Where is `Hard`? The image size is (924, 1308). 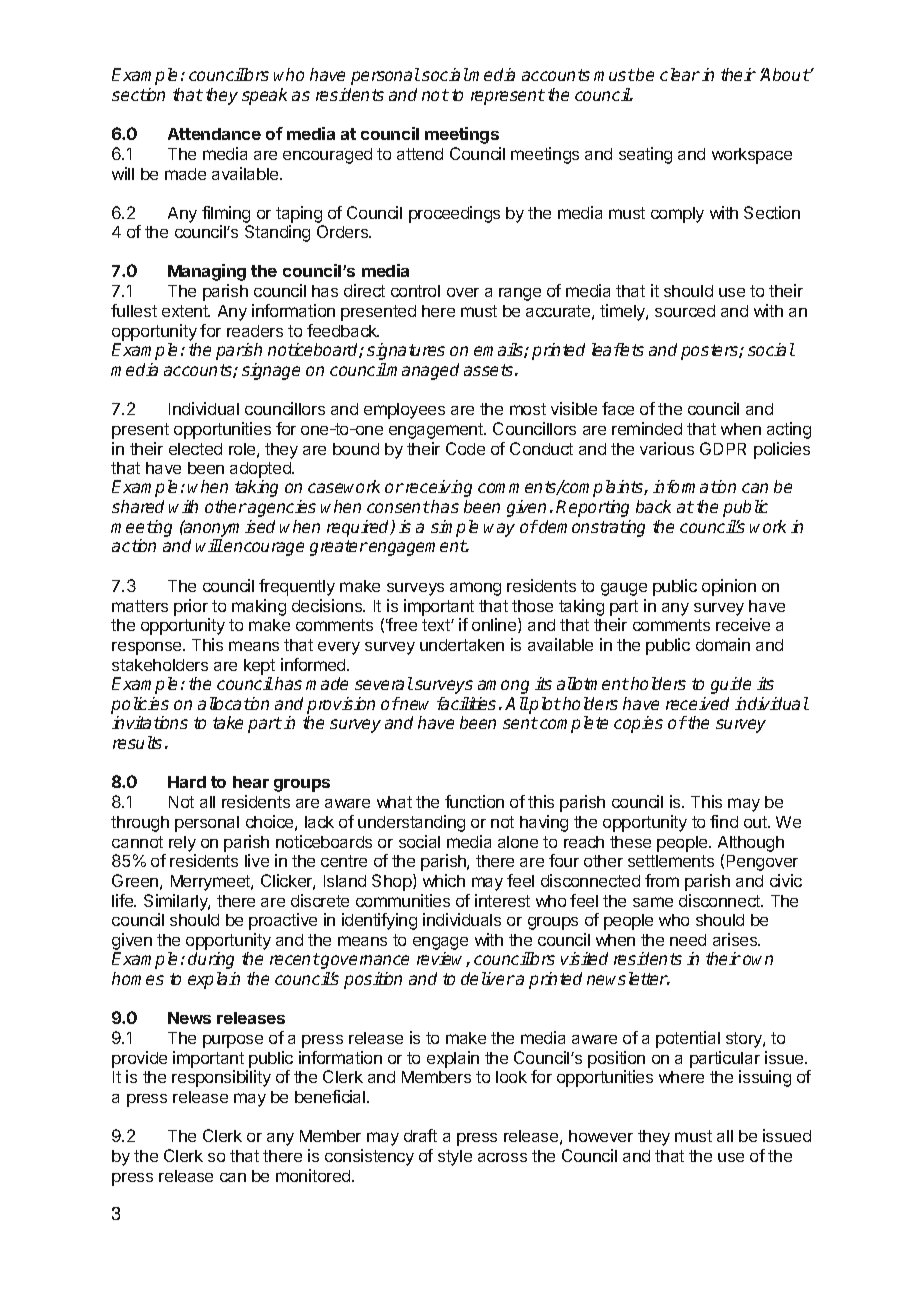
Hard is located at coordinates (187, 782).
